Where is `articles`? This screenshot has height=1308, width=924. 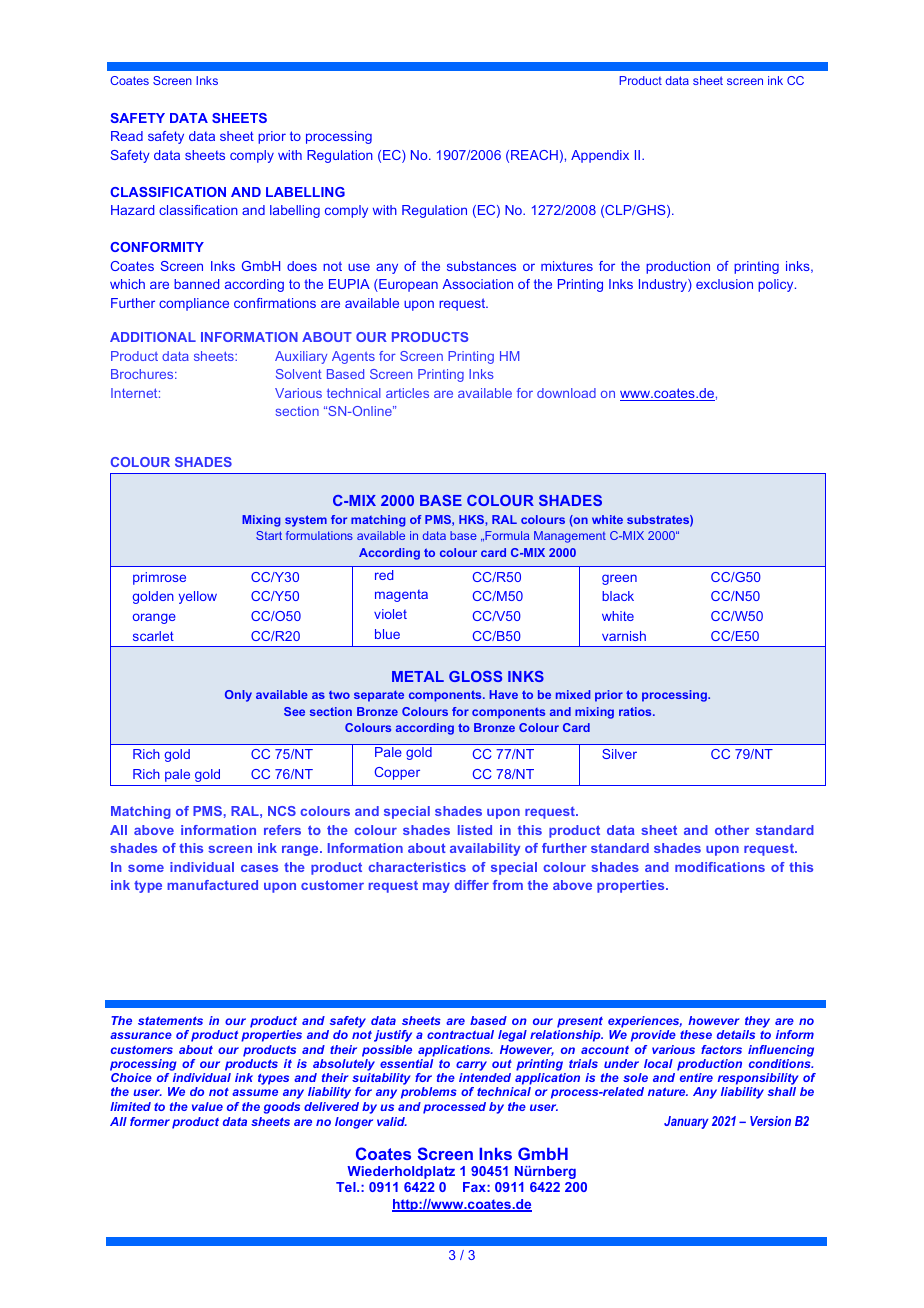 articles is located at coordinates (407, 393).
